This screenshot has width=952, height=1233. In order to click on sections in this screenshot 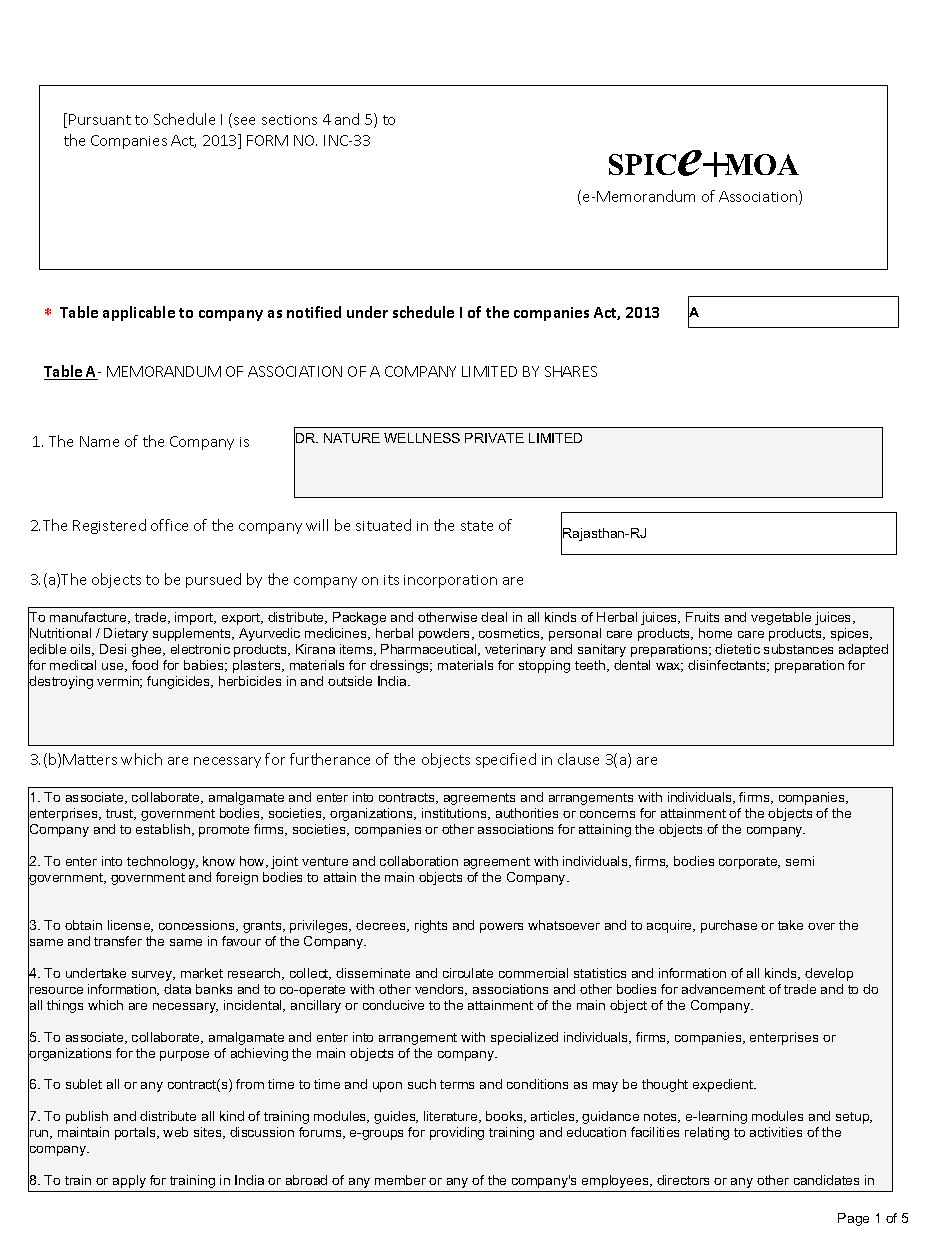, I will do `click(289, 120)`.
